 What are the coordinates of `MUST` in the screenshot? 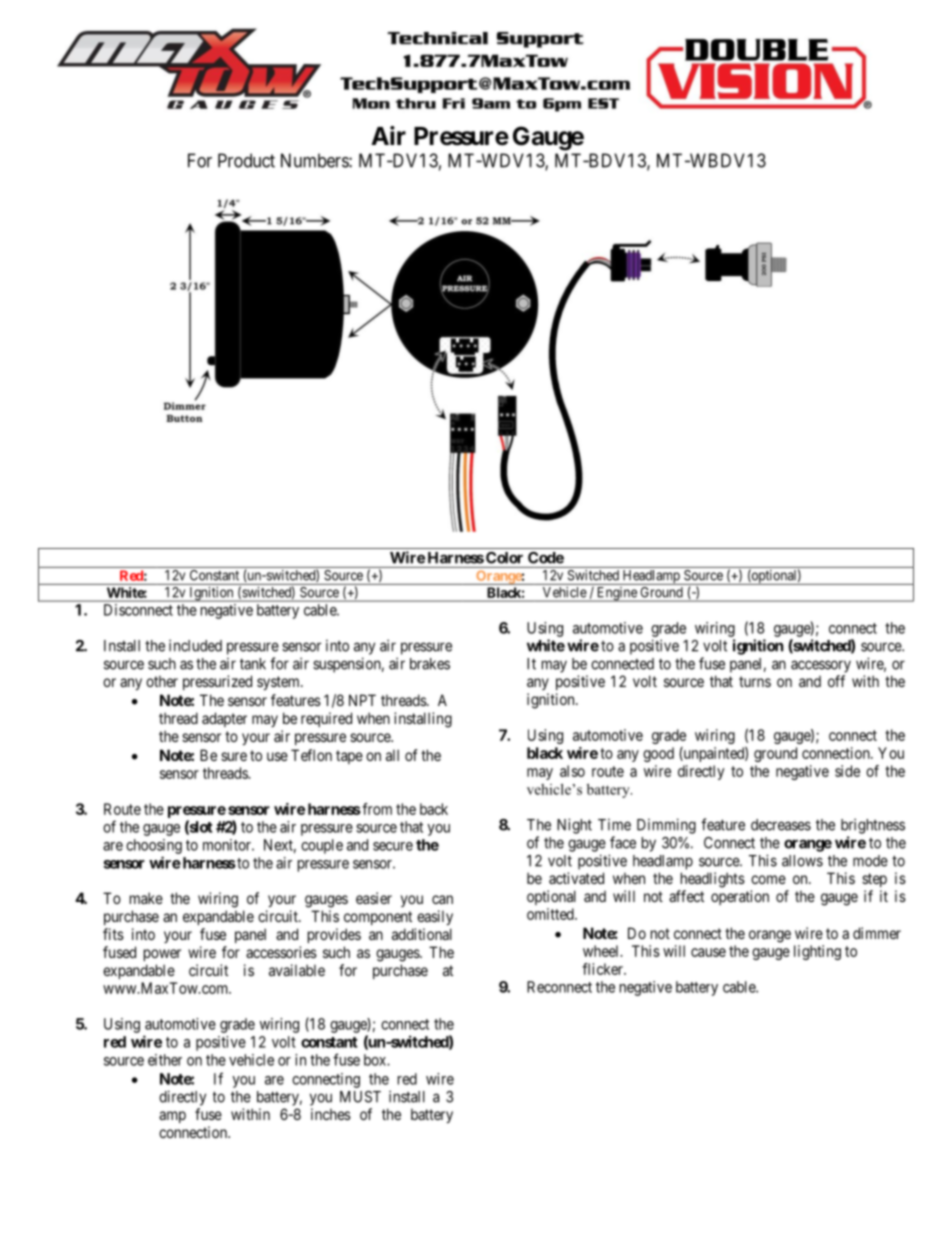 It's located at (360, 1097).
